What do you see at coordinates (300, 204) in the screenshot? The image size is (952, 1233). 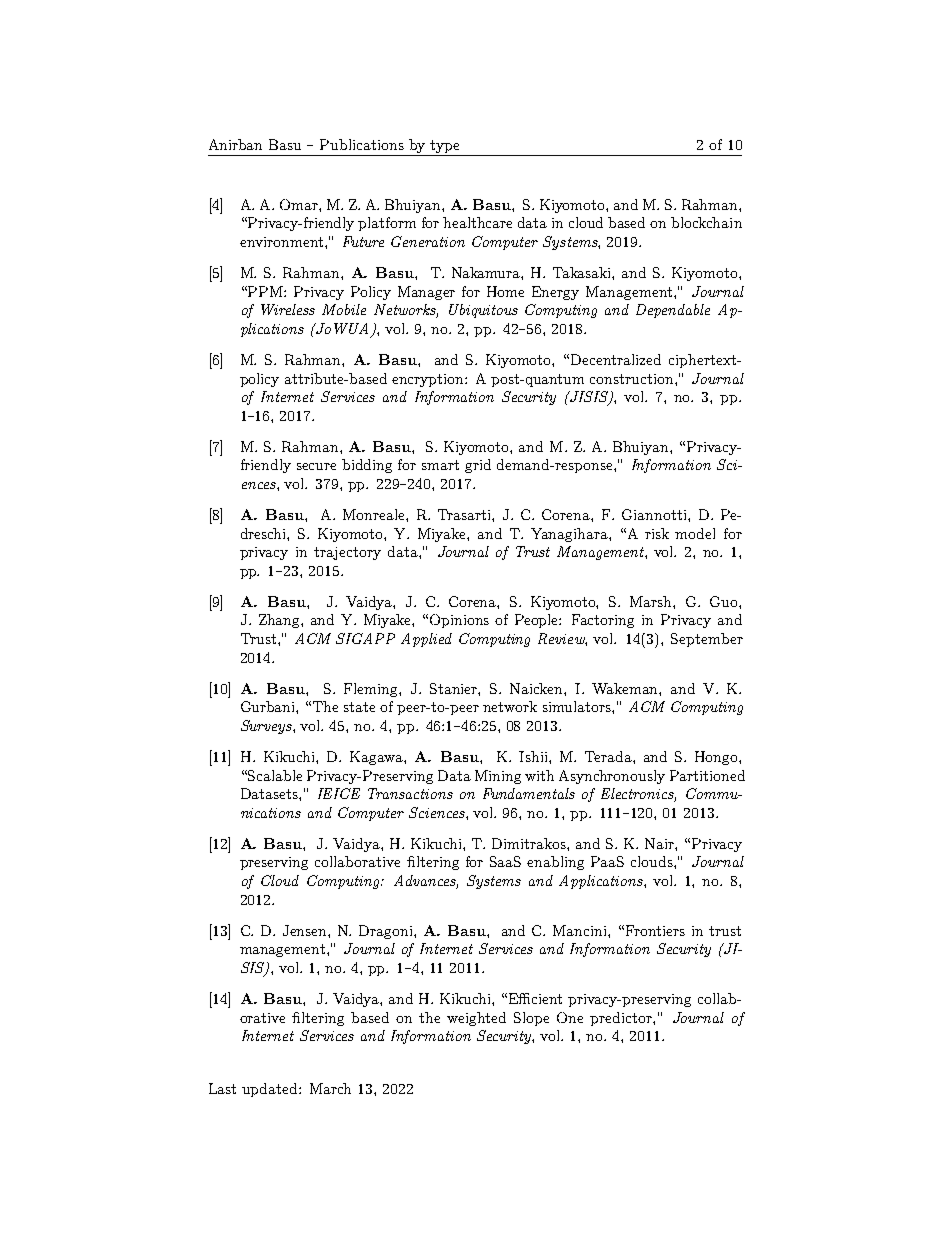 I see `Omar` at bounding box center [300, 204].
